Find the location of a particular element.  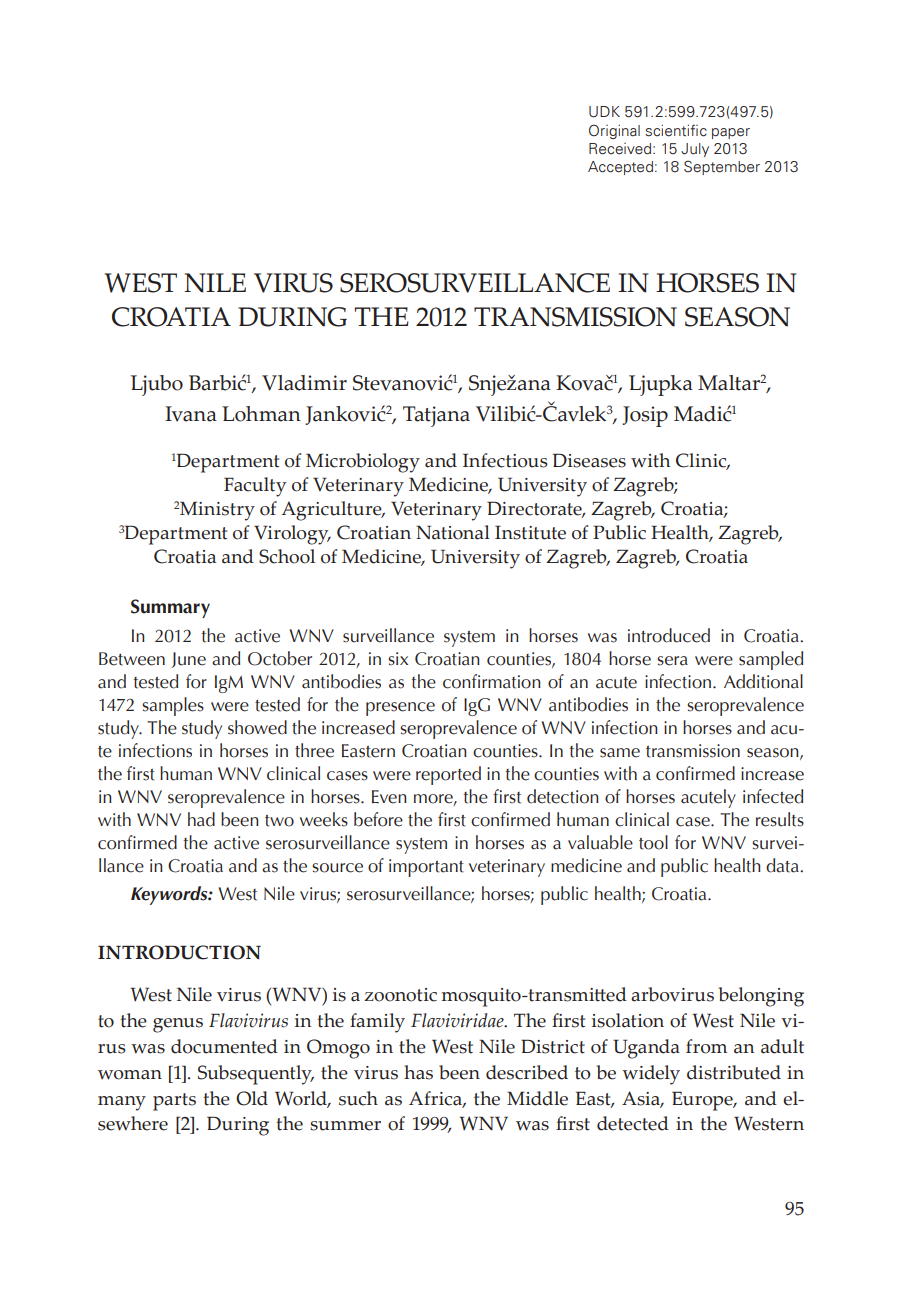

tool is located at coordinates (653, 842).
